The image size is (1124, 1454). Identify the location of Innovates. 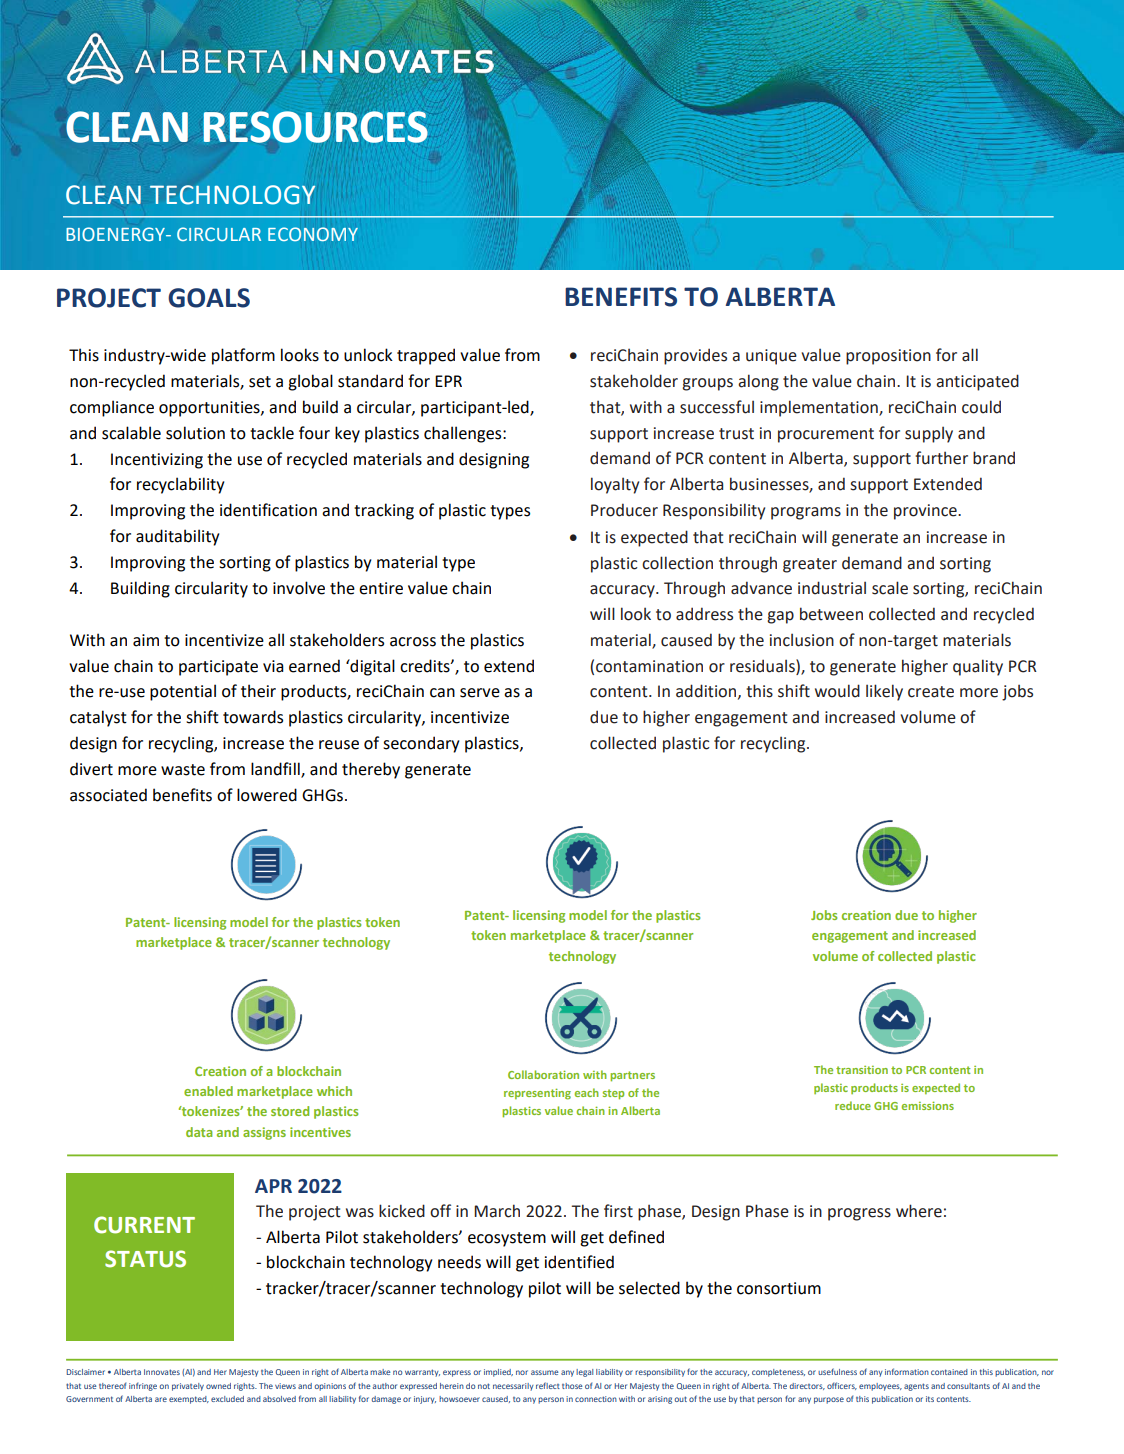
(162, 1372).
